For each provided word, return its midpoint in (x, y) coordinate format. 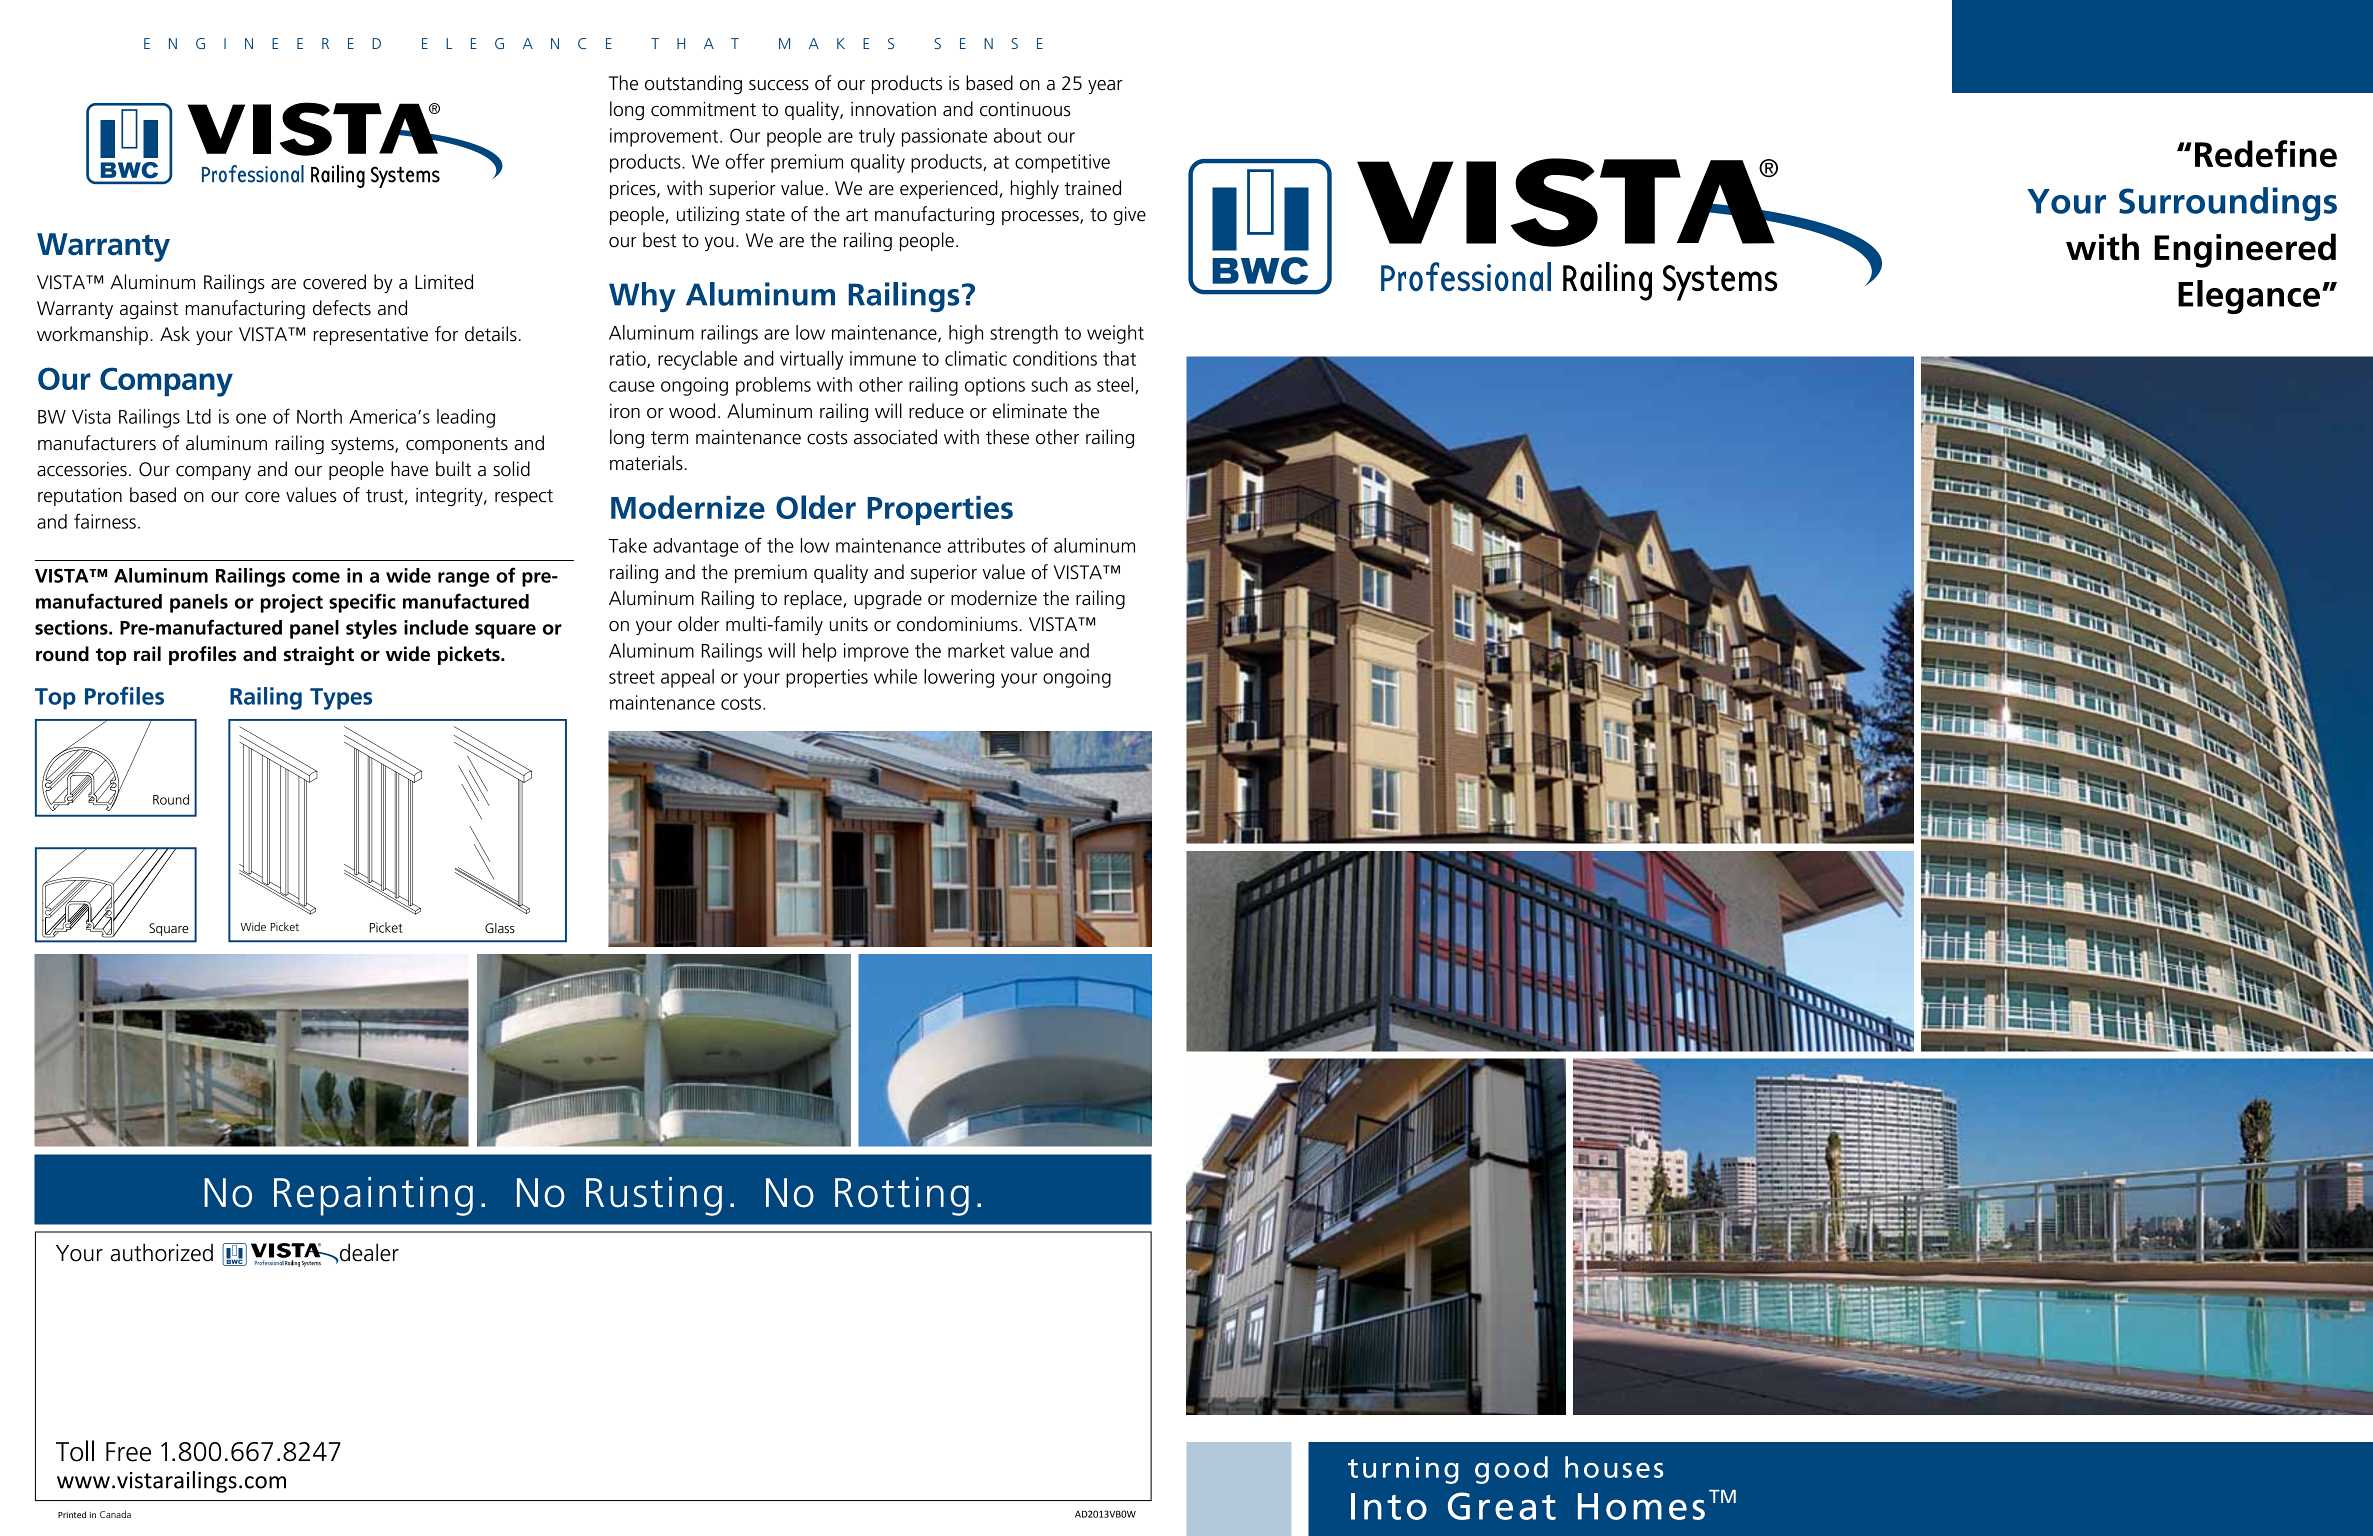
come (316, 577)
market (976, 650)
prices (634, 190)
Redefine (2266, 154)
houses (1614, 1467)
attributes (986, 545)
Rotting (902, 1196)
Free (128, 1452)
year (1105, 87)
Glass (500, 928)
